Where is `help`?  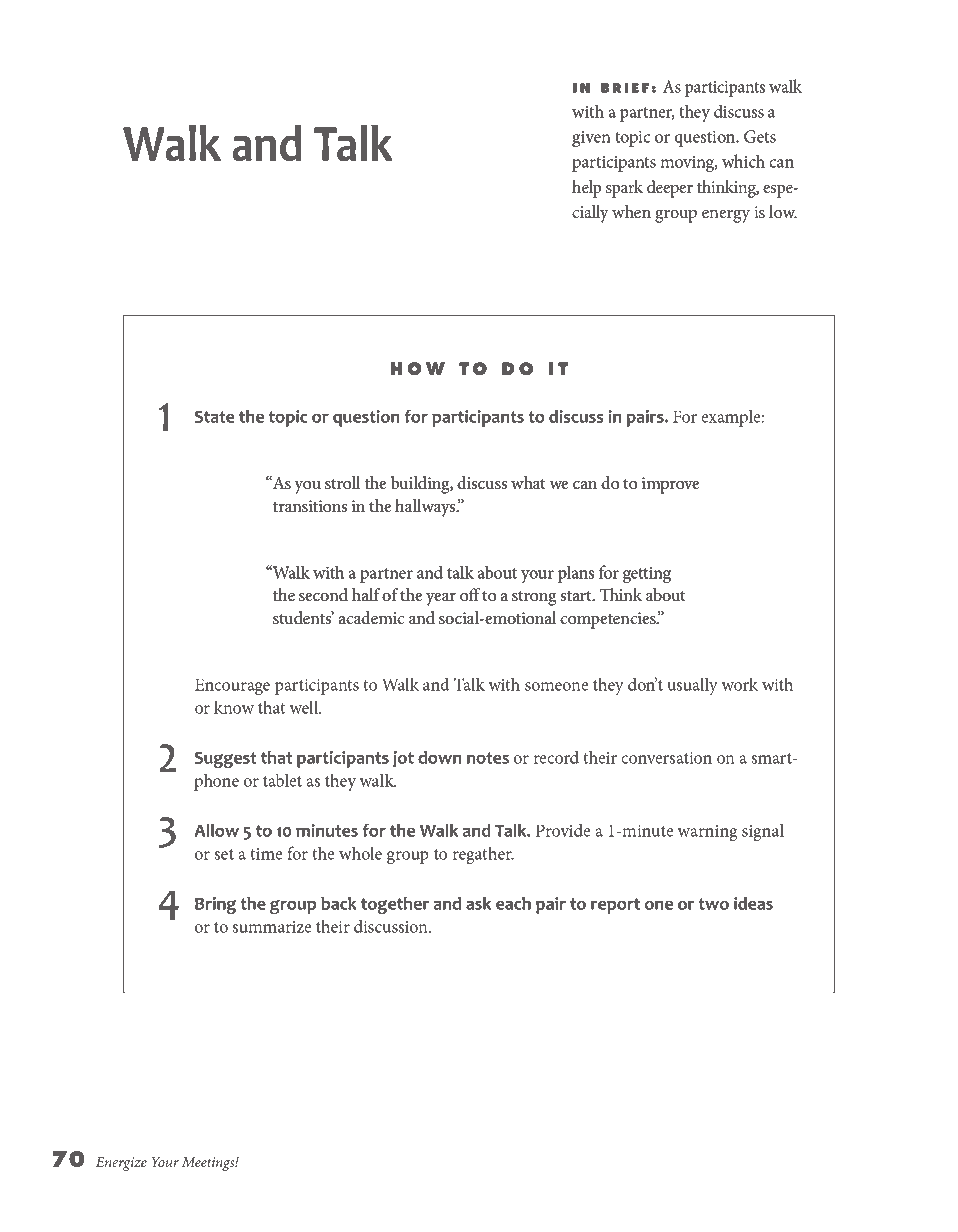 help is located at coordinates (586, 189).
